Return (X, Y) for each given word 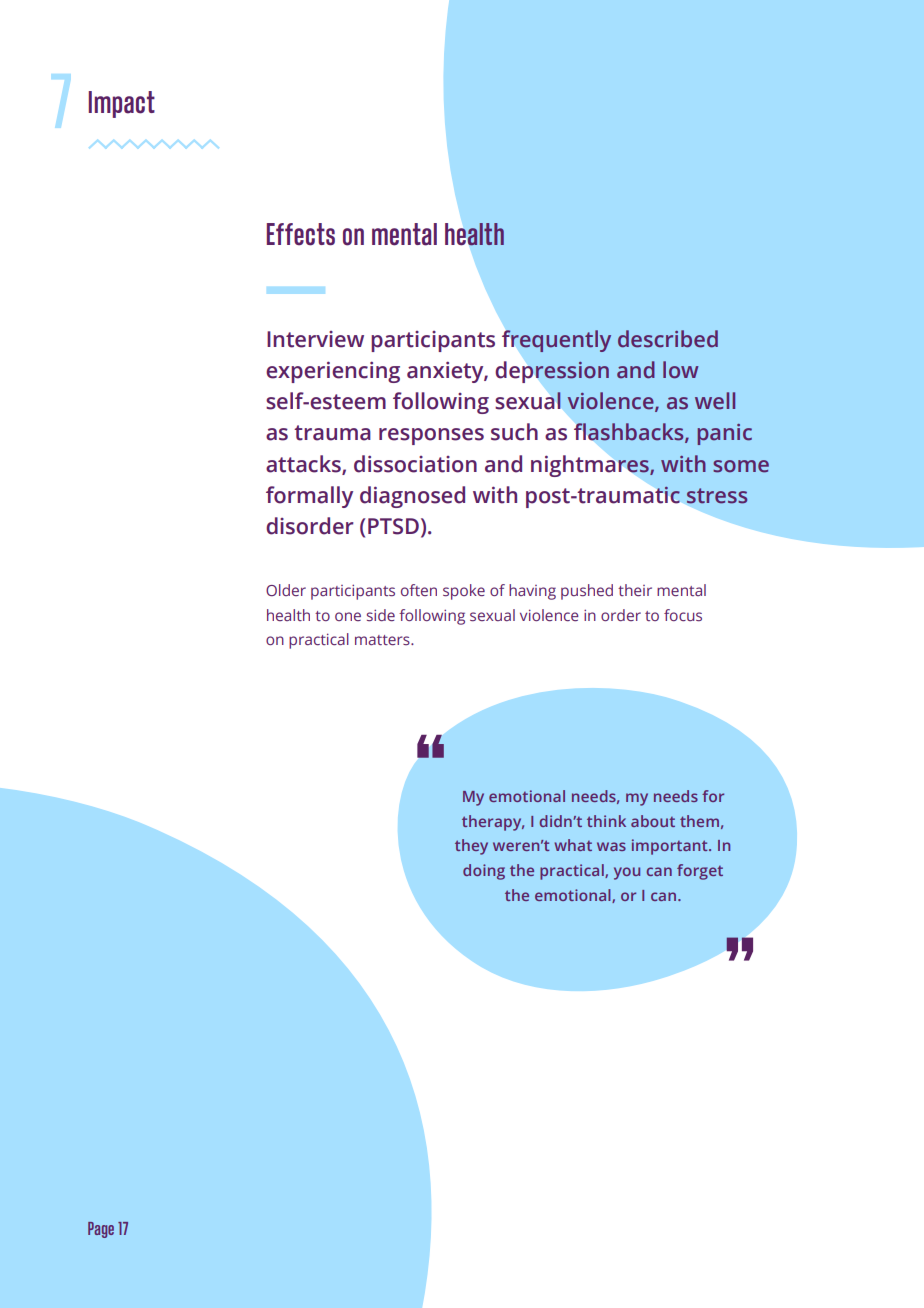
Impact (122, 104)
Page (101, 1230)
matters (383, 640)
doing (484, 872)
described (668, 339)
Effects (301, 234)
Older (286, 590)
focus (683, 615)
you (627, 873)
